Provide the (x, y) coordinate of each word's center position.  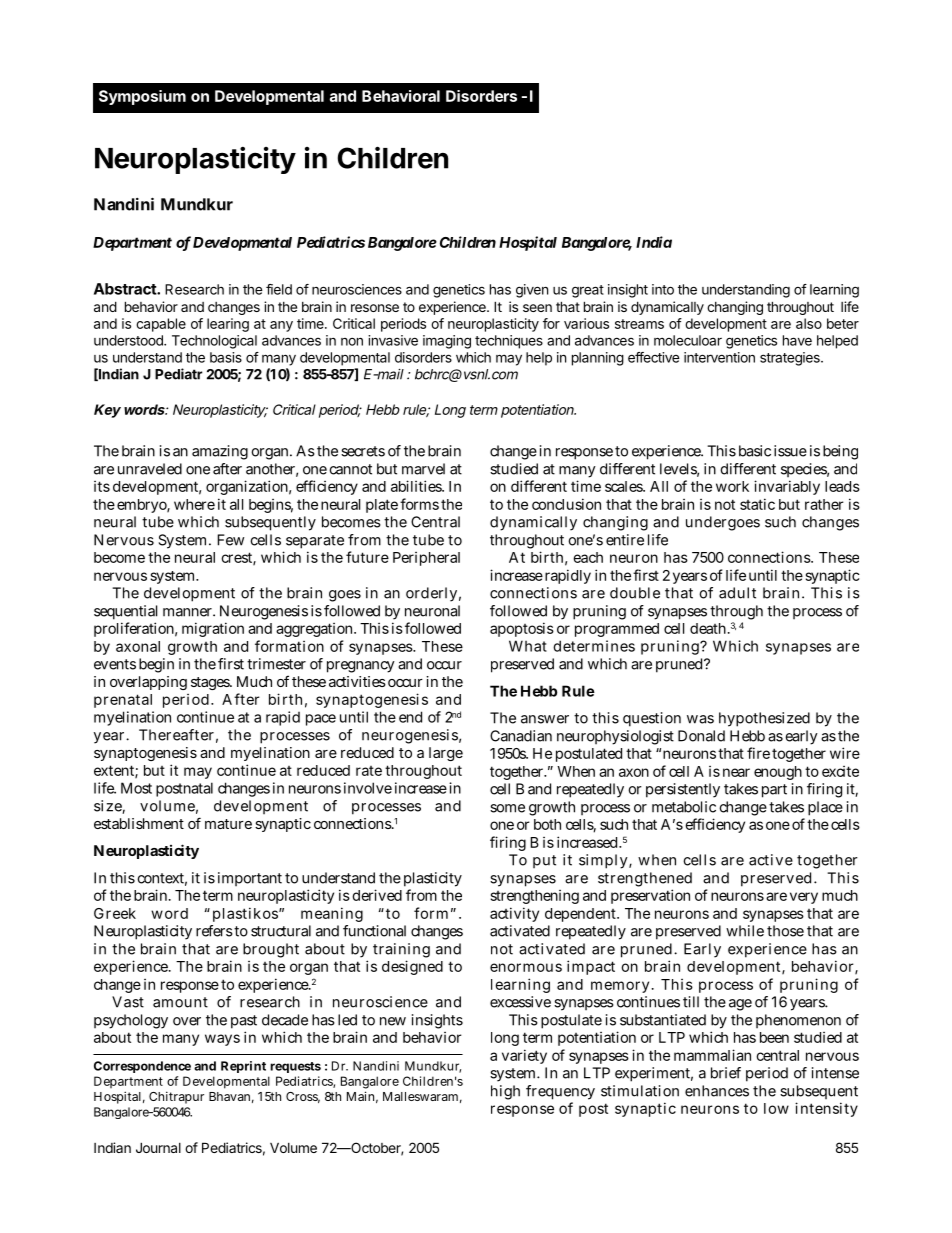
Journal (158, 1147)
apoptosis (522, 629)
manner (189, 612)
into (663, 289)
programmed (617, 630)
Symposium (142, 97)
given (532, 291)
